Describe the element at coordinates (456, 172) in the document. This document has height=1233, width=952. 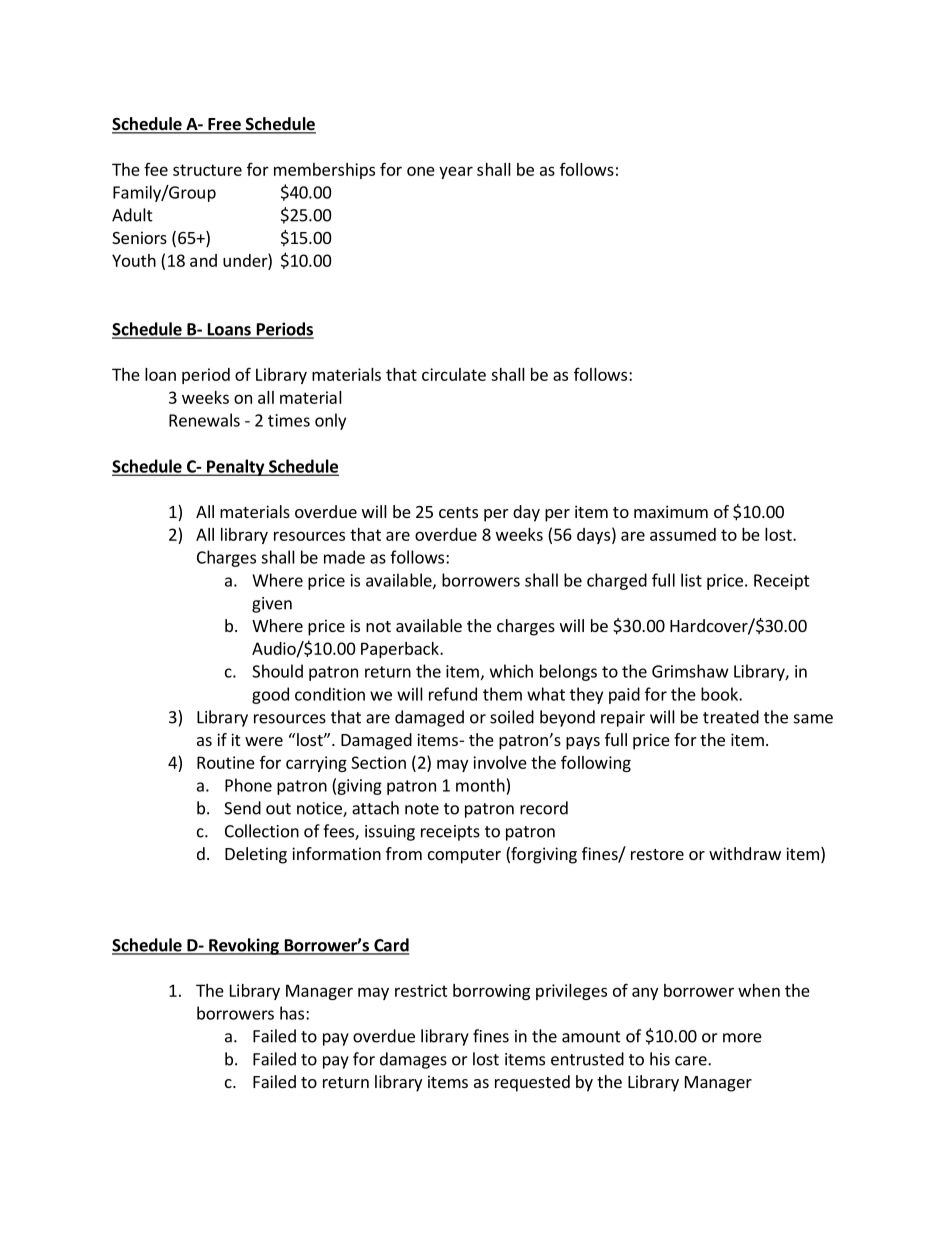
I see `year` at that location.
